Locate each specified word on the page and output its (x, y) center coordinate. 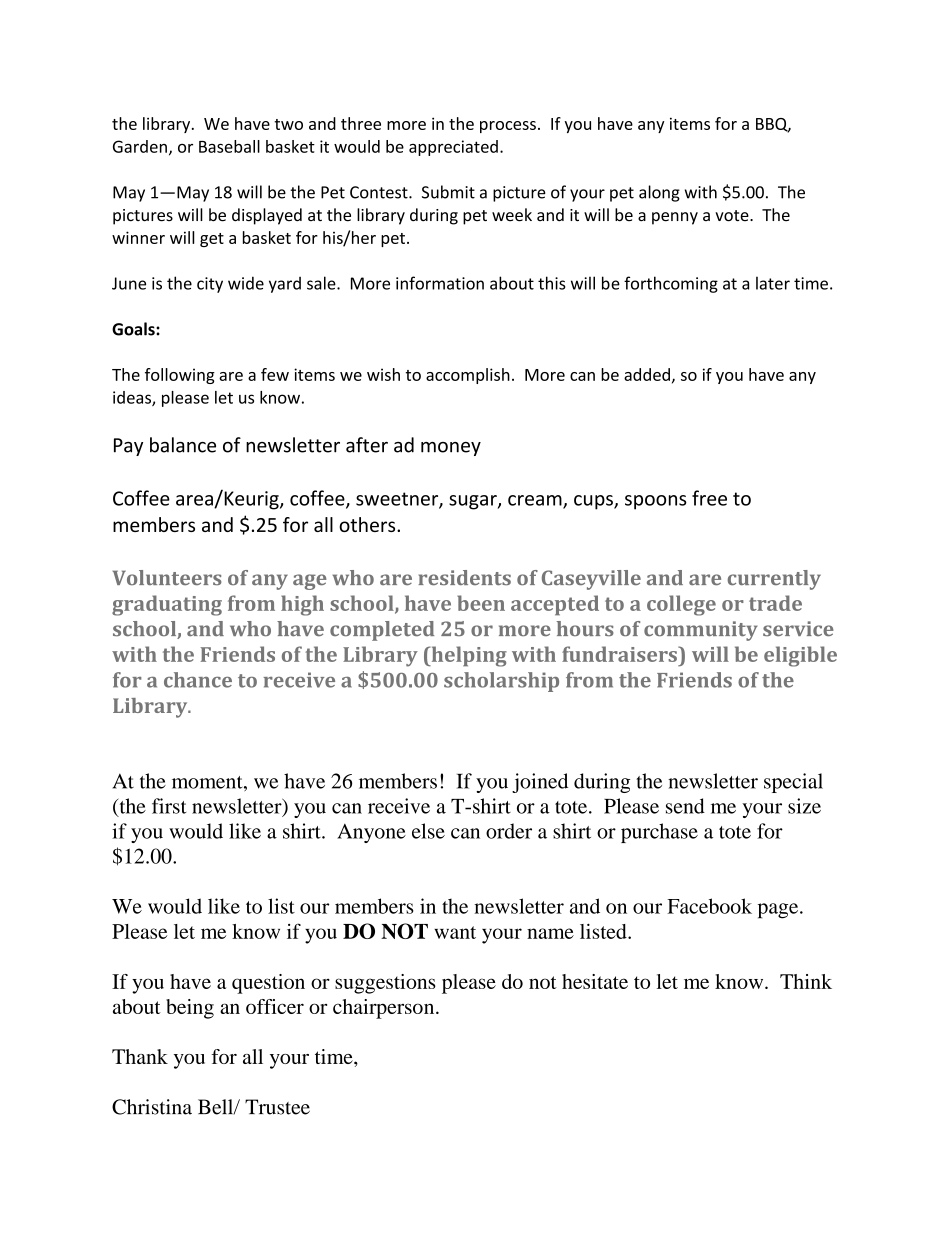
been (481, 603)
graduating (167, 605)
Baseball (229, 146)
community (701, 631)
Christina (152, 1107)
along (659, 193)
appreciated (453, 148)
